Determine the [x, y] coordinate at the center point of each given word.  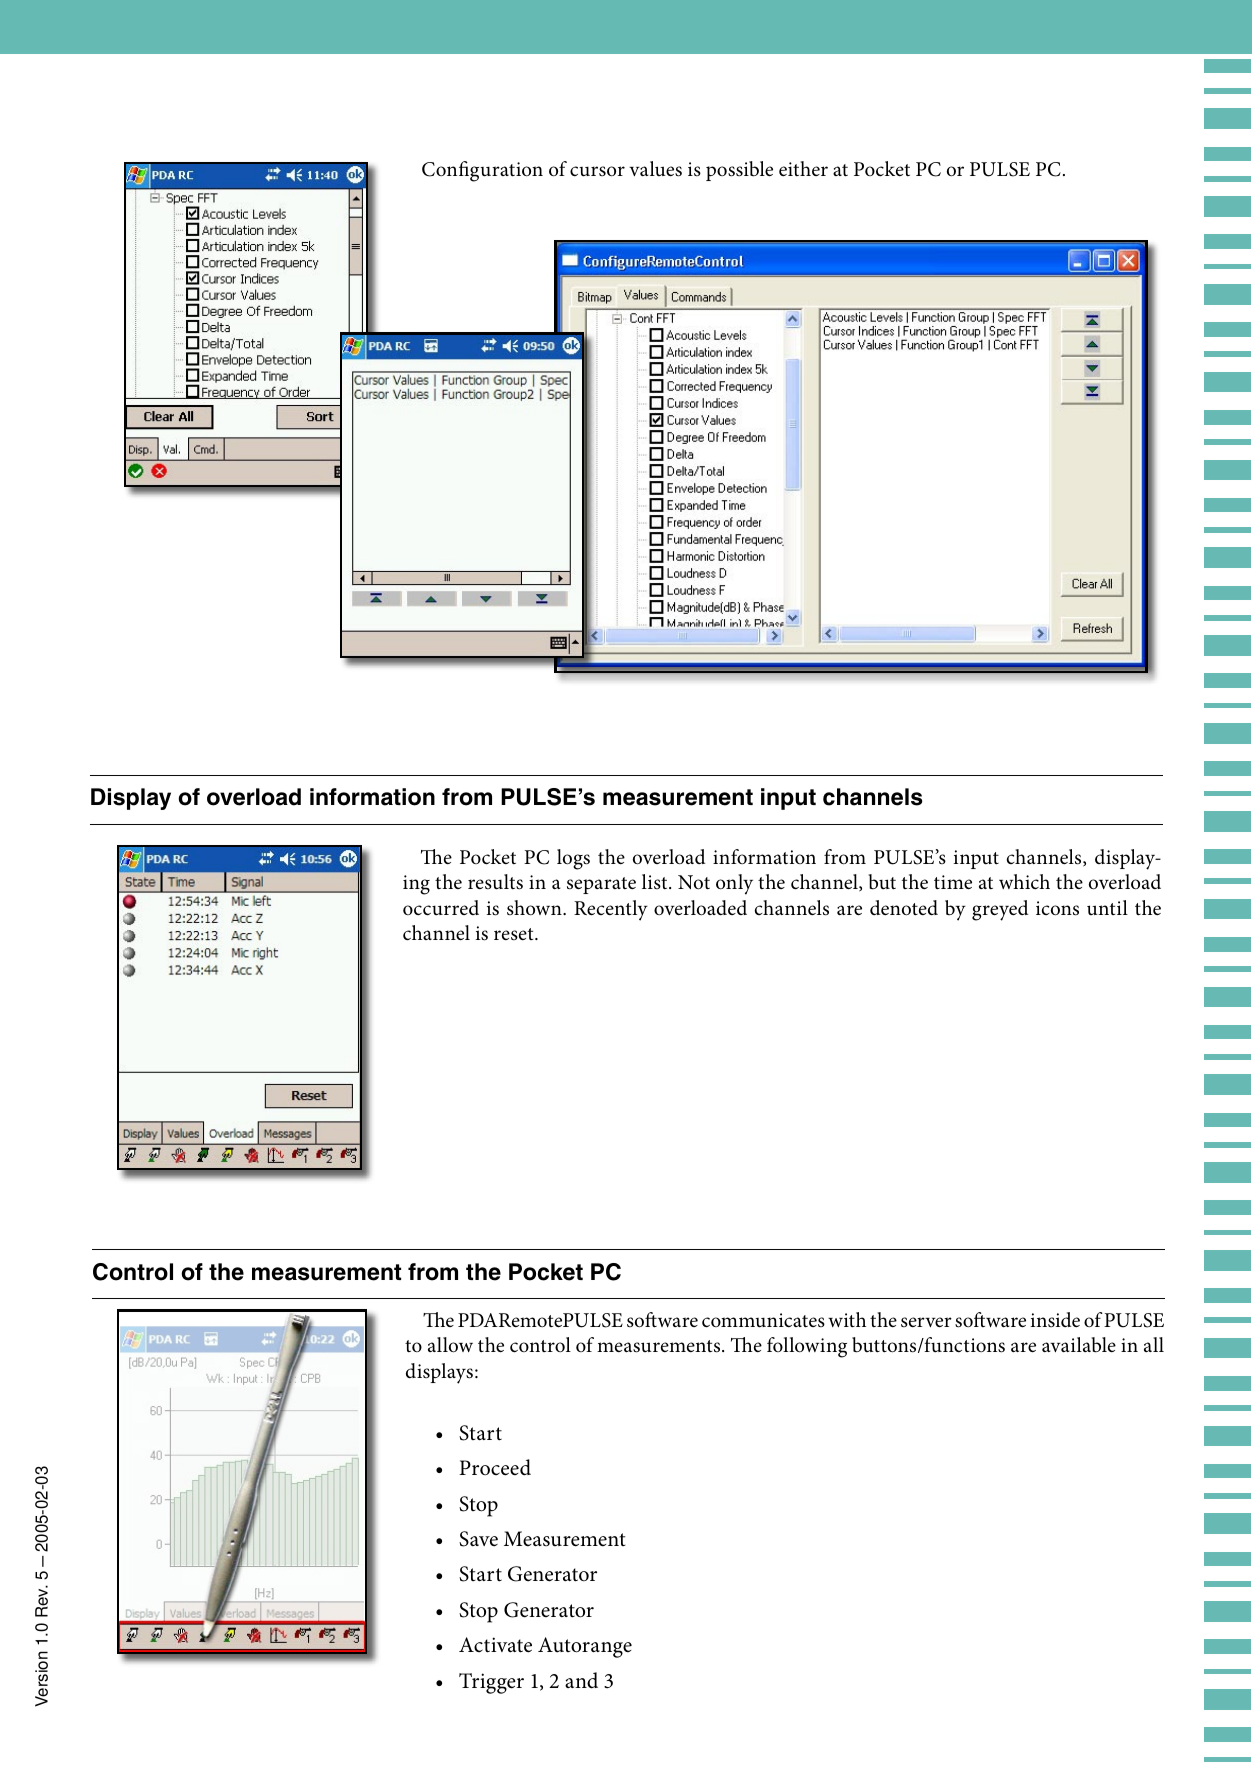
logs [573, 859]
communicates [763, 1320]
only [734, 884]
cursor [597, 171]
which [1024, 882]
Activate [495, 1645]
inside [1055, 1320]
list [656, 881]
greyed [1000, 910]
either [803, 168]
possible [739, 171]
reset [515, 934]
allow [450, 1345]
